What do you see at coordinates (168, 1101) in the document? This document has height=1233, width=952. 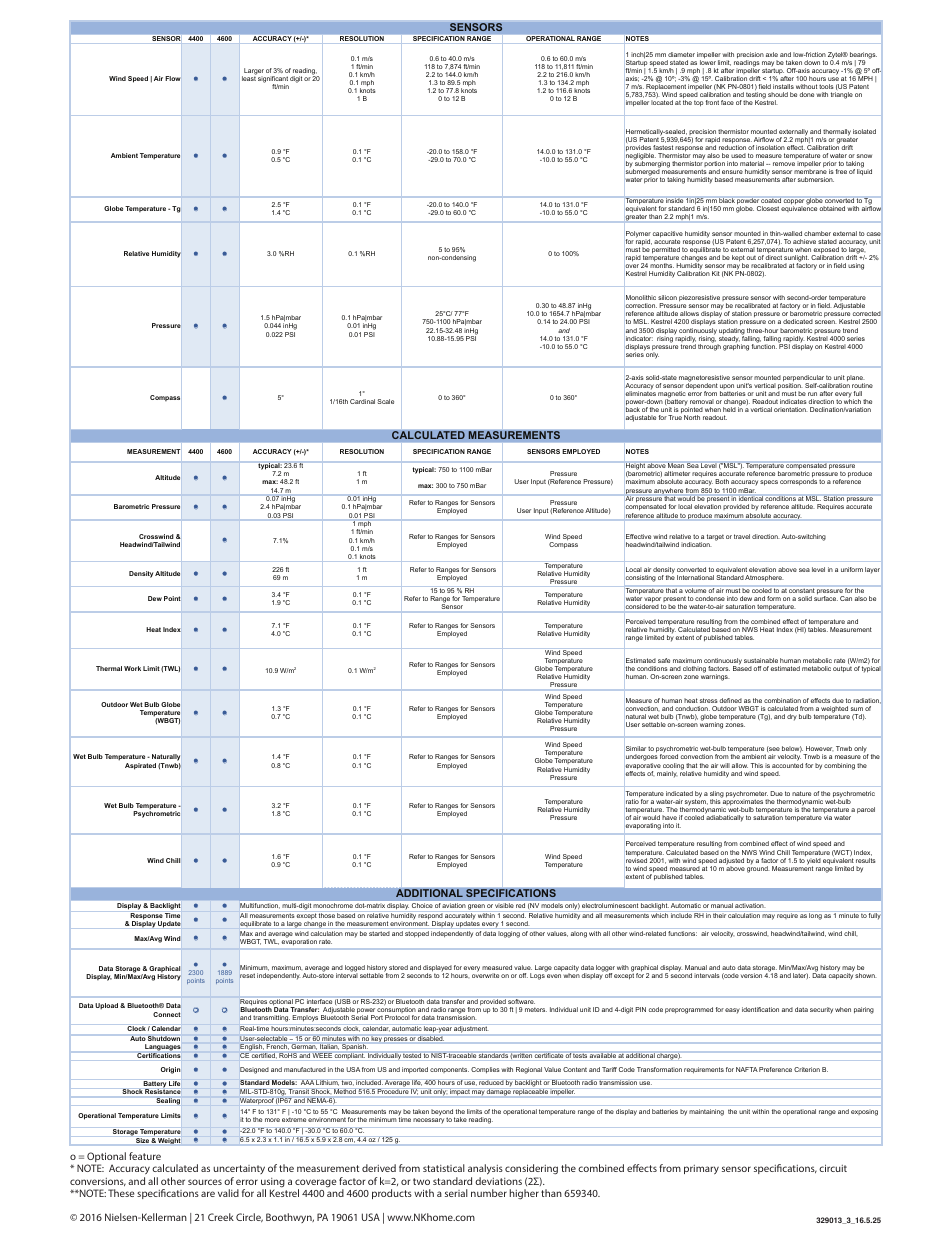 I see `Sealing` at bounding box center [168, 1101].
